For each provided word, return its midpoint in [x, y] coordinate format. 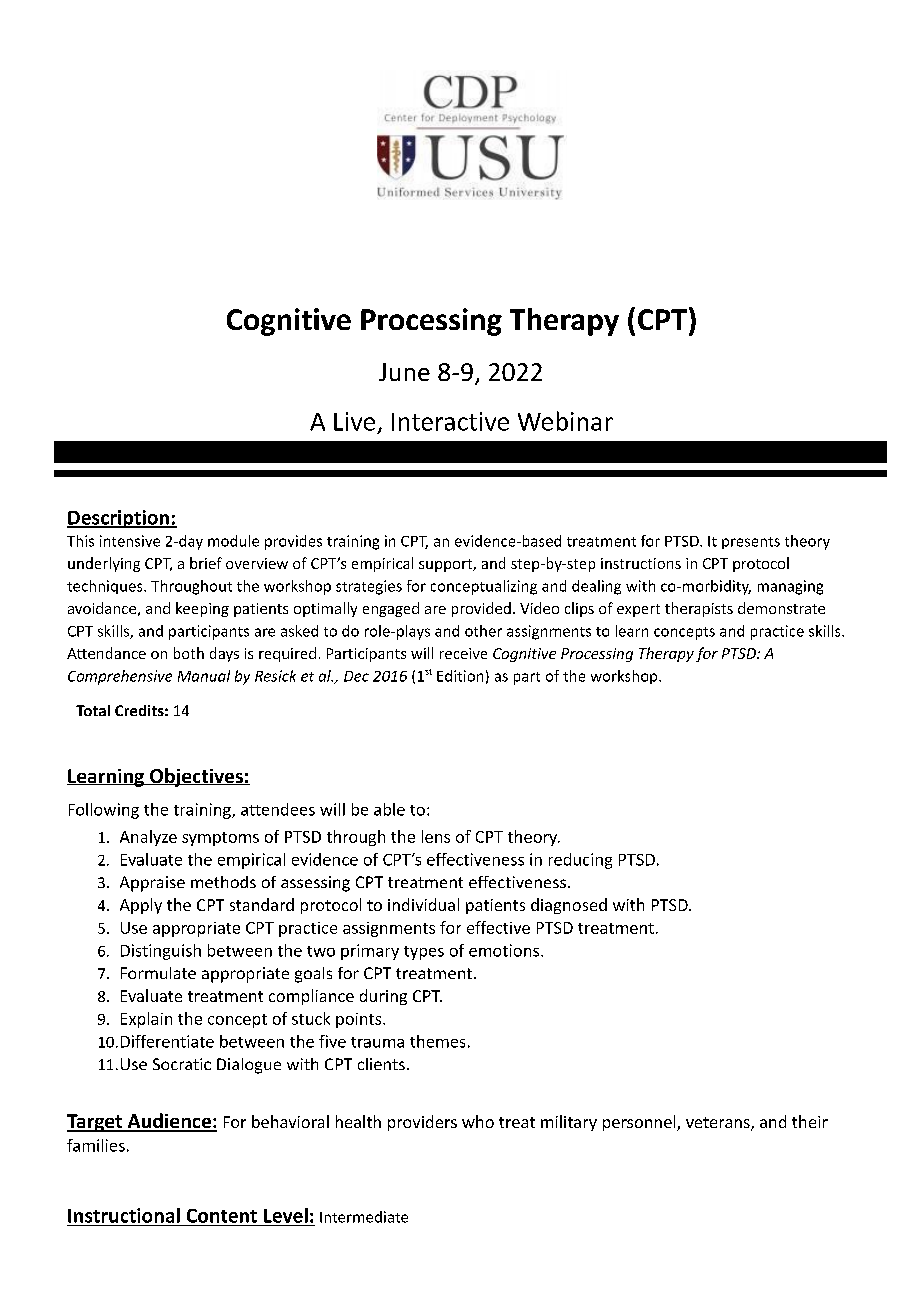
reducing [580, 861]
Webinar [565, 421]
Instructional [124, 1215]
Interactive [450, 421]
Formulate [158, 973]
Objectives [196, 777]
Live [354, 421]
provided [481, 609]
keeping [202, 609]
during [383, 997]
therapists [699, 609]
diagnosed [569, 906]
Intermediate [364, 1217]
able [389, 809]
